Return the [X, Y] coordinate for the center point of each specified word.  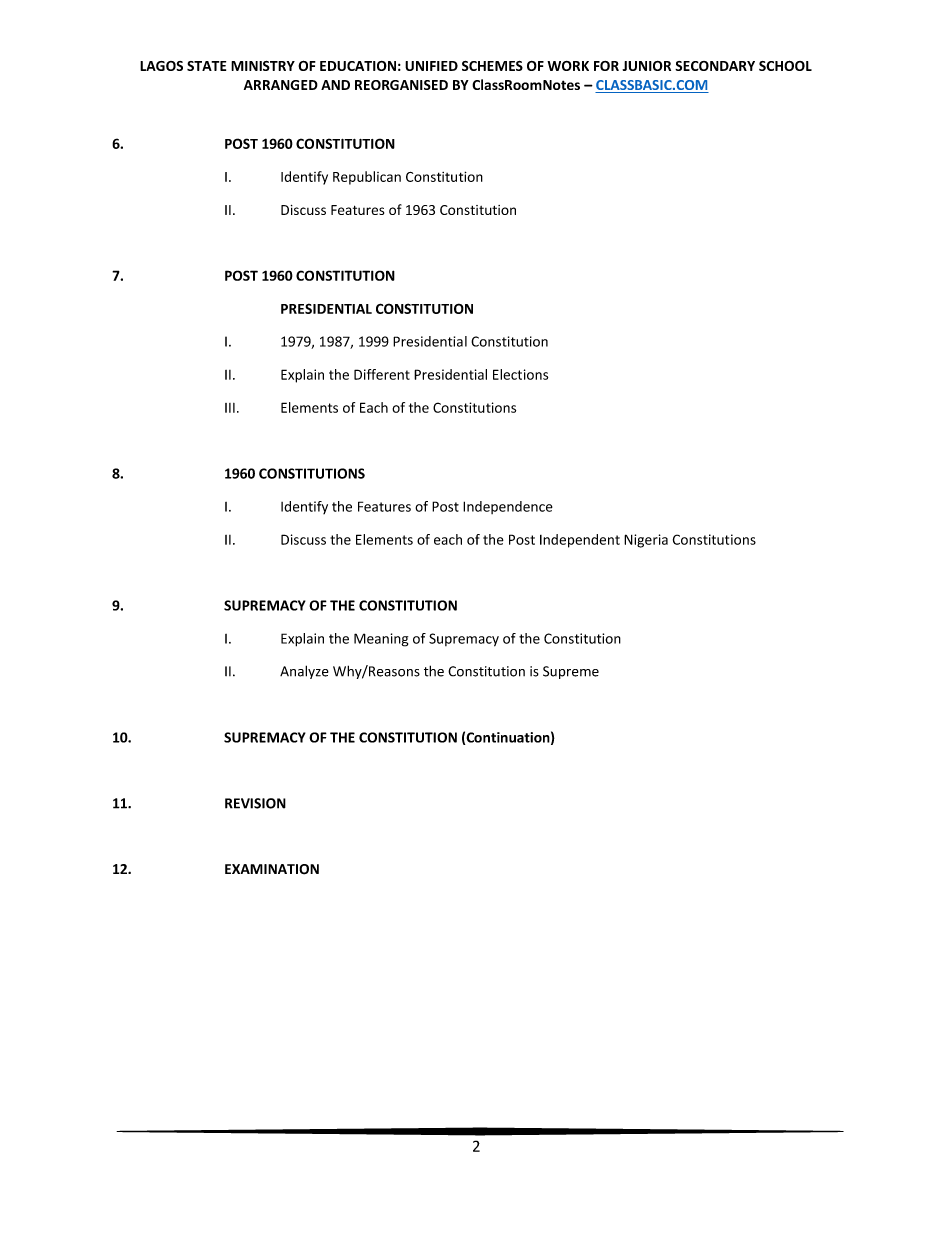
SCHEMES [492, 66]
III [230, 408]
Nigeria [646, 541]
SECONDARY [715, 66]
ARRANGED [281, 85]
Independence [508, 507]
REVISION [255, 803]
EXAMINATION [272, 869]
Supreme [571, 672]
